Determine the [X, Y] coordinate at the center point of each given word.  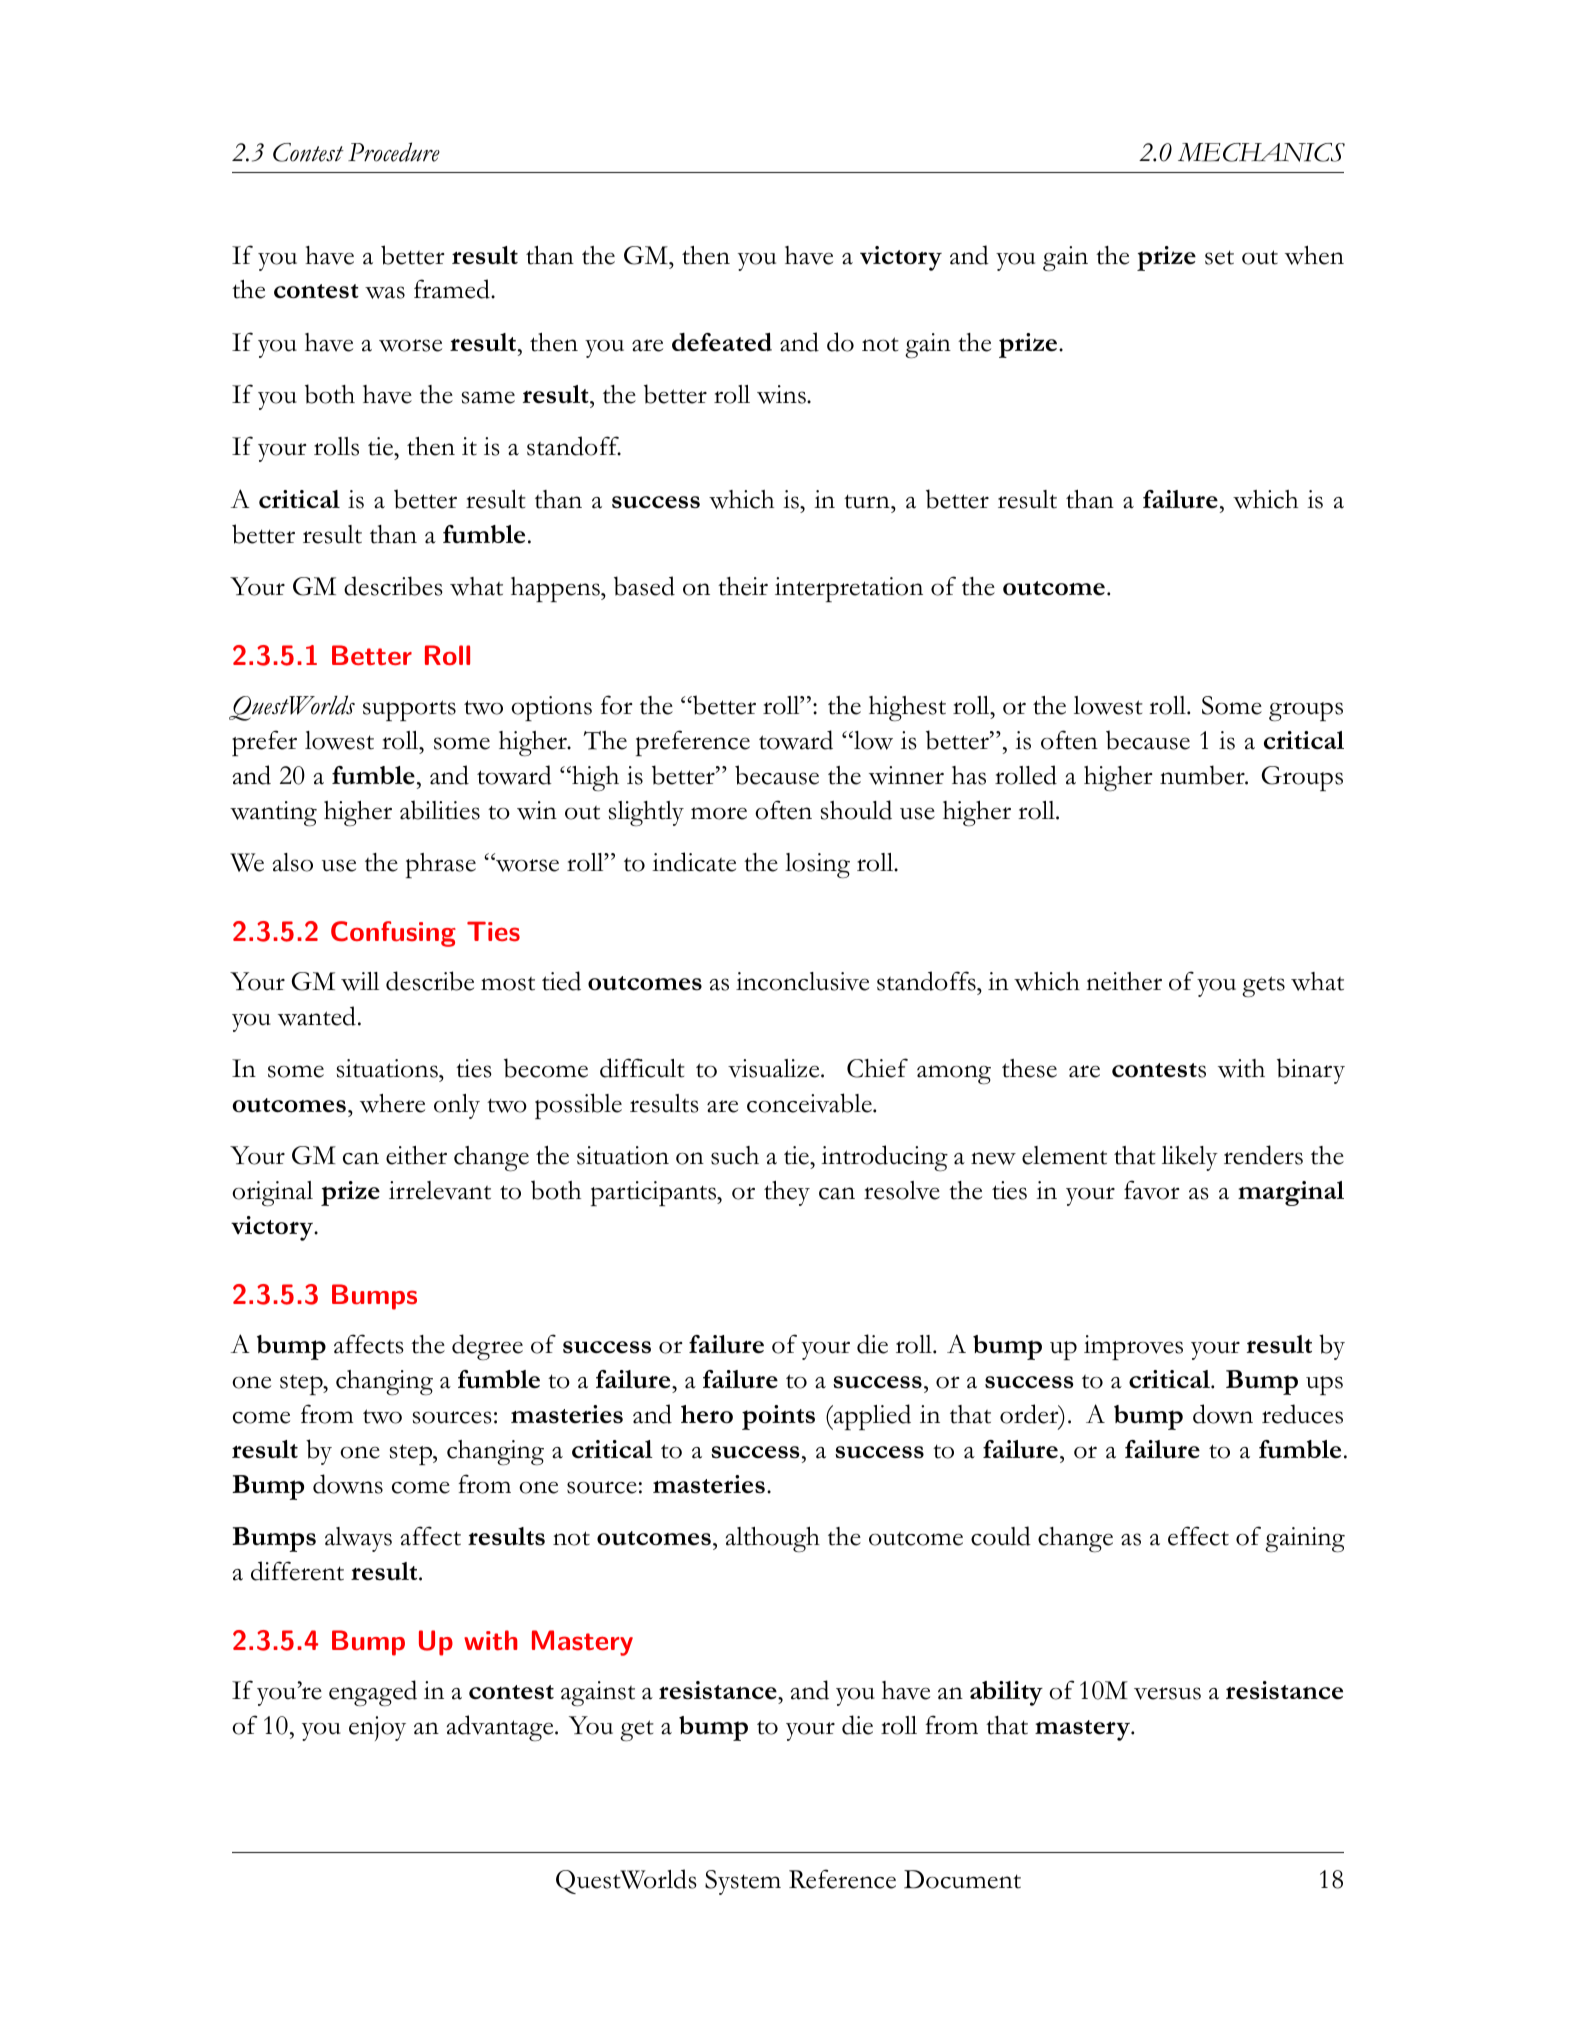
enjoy [377, 1728]
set [1219, 257]
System [743, 1882]
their [743, 586]
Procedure [394, 152]
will [360, 981]
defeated [722, 342]
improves [1133, 1347]
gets [1263, 987]
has [969, 775]
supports [409, 710]
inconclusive [802, 981]
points [778, 1417]
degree [487, 1347]
